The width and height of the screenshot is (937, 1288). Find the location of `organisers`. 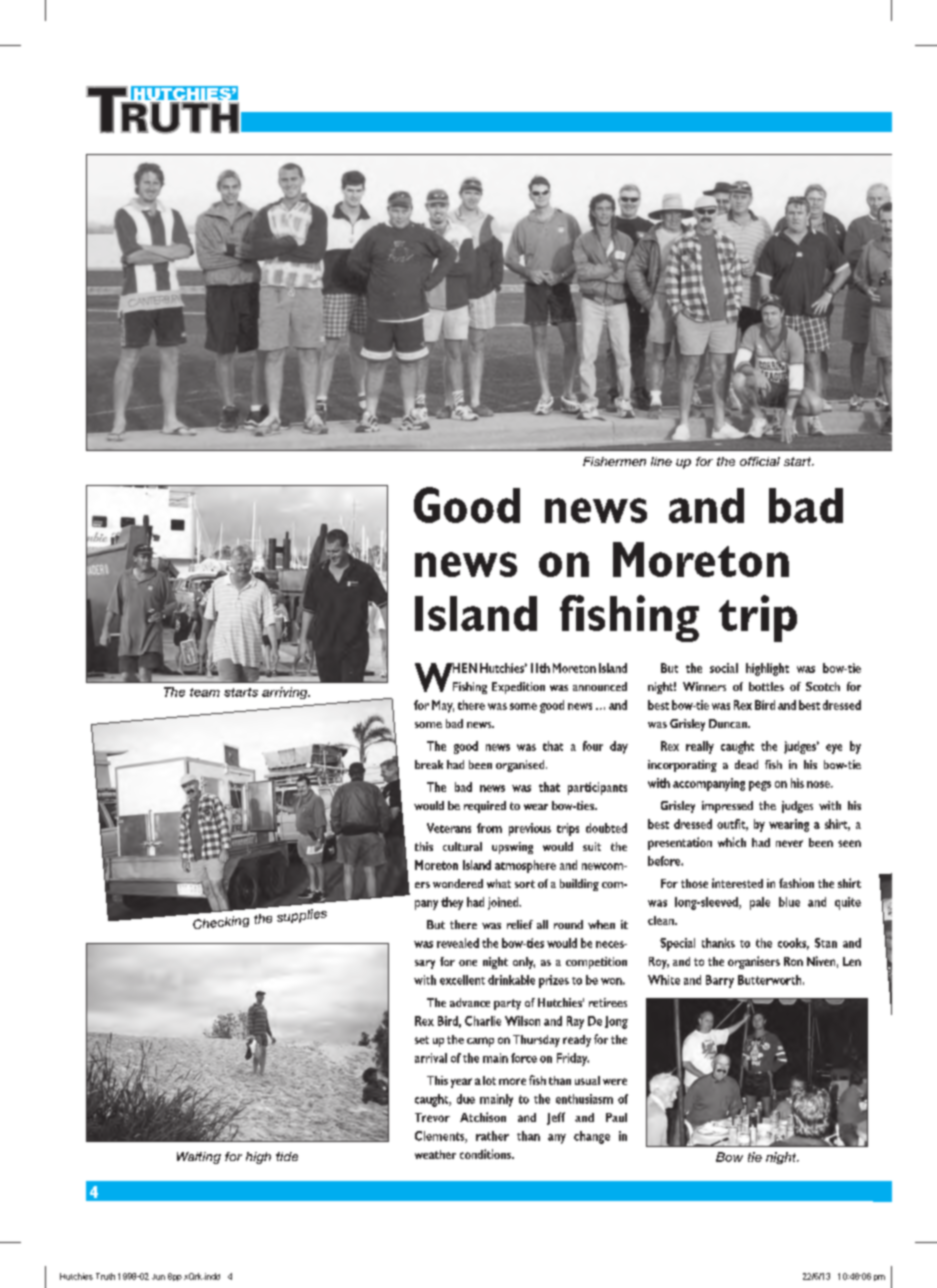

organisers is located at coordinates (754, 962).
